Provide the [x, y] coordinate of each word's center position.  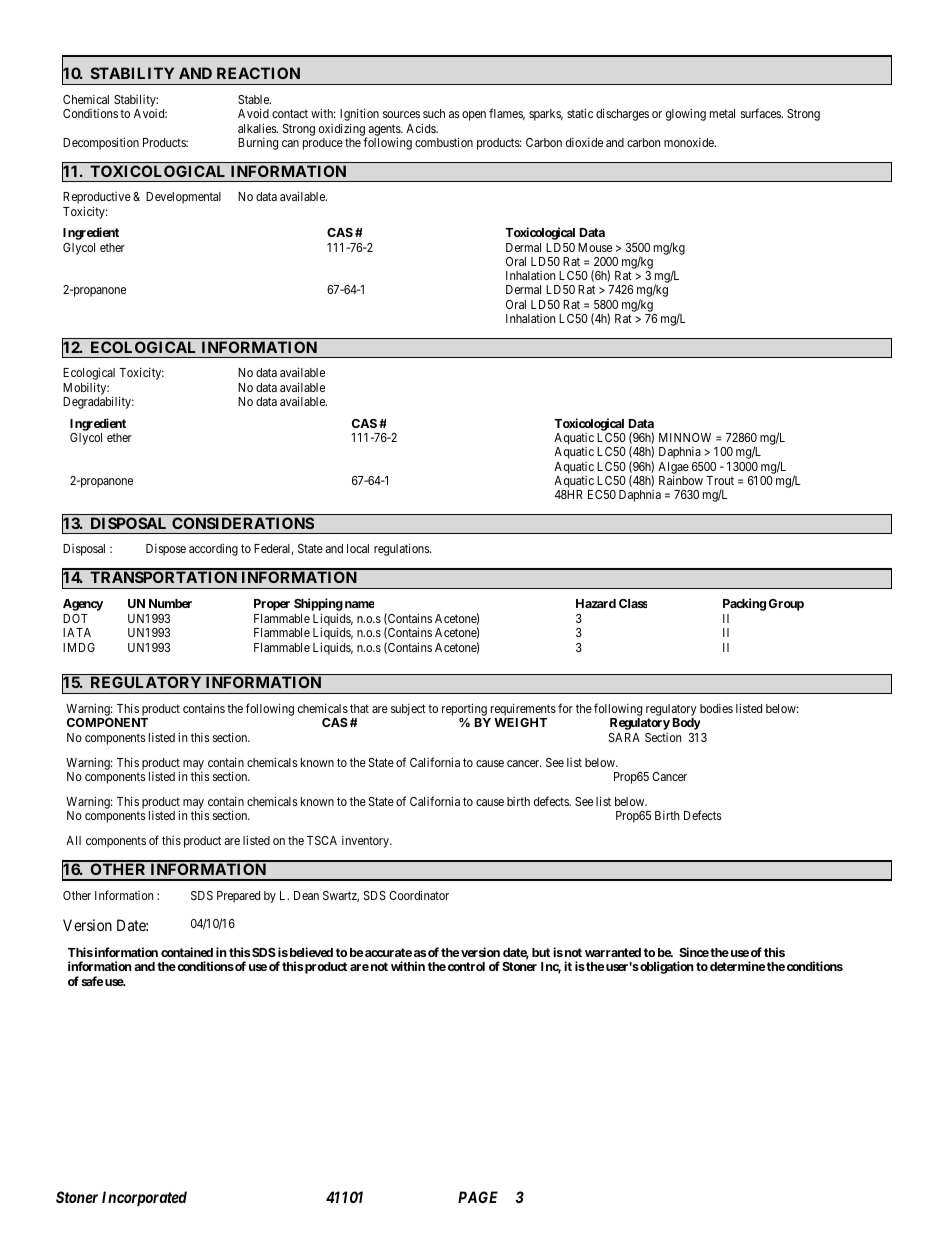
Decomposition [101, 143]
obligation [666, 967]
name [359, 604]
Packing [744, 604]
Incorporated [144, 1198]
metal [722, 113]
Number [170, 603]
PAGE [478, 1197]
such [434, 113]
